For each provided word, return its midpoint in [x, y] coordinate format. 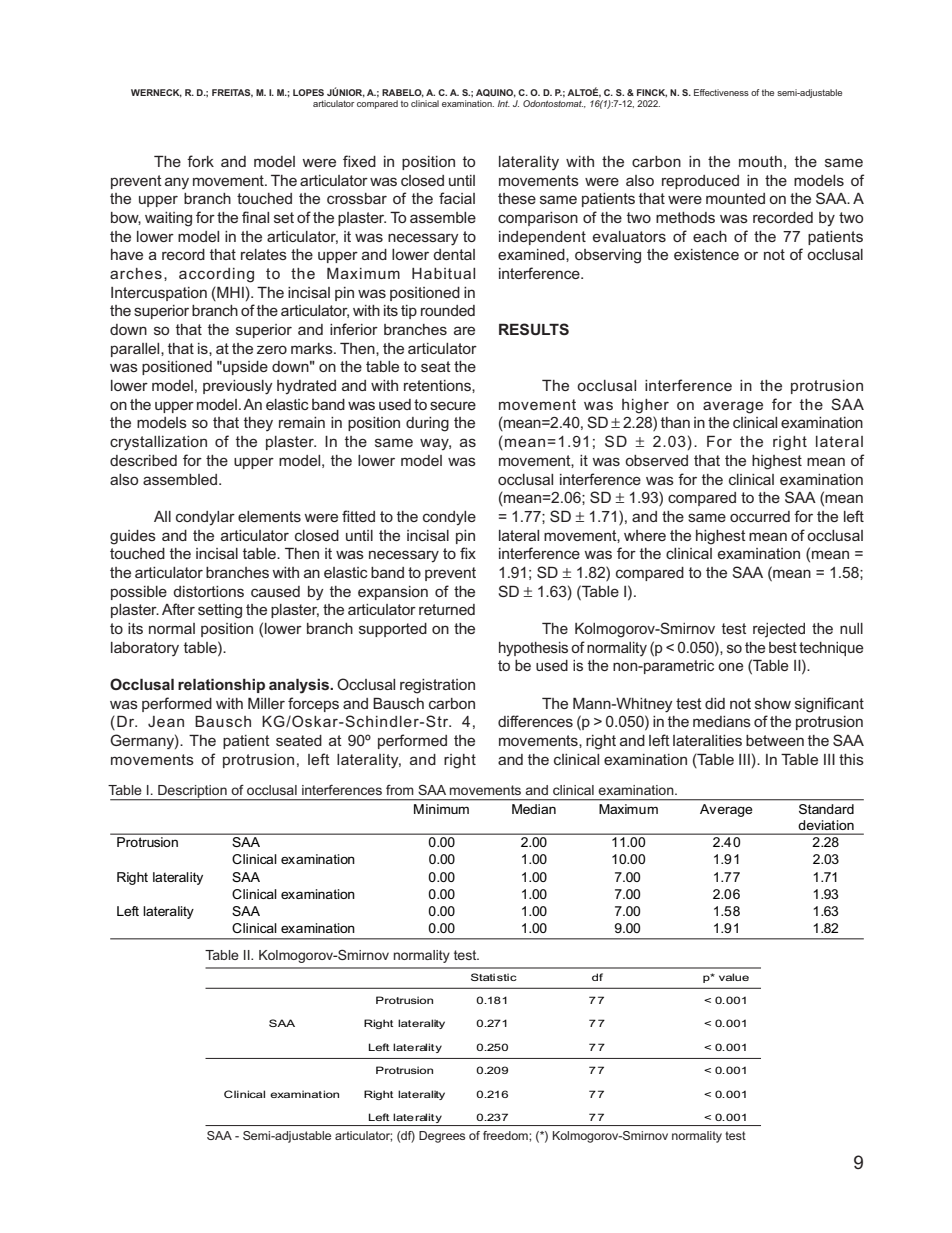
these [517, 198]
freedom [506, 1135]
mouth [760, 161]
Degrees [442, 1137]
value [734, 977]
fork [200, 161]
